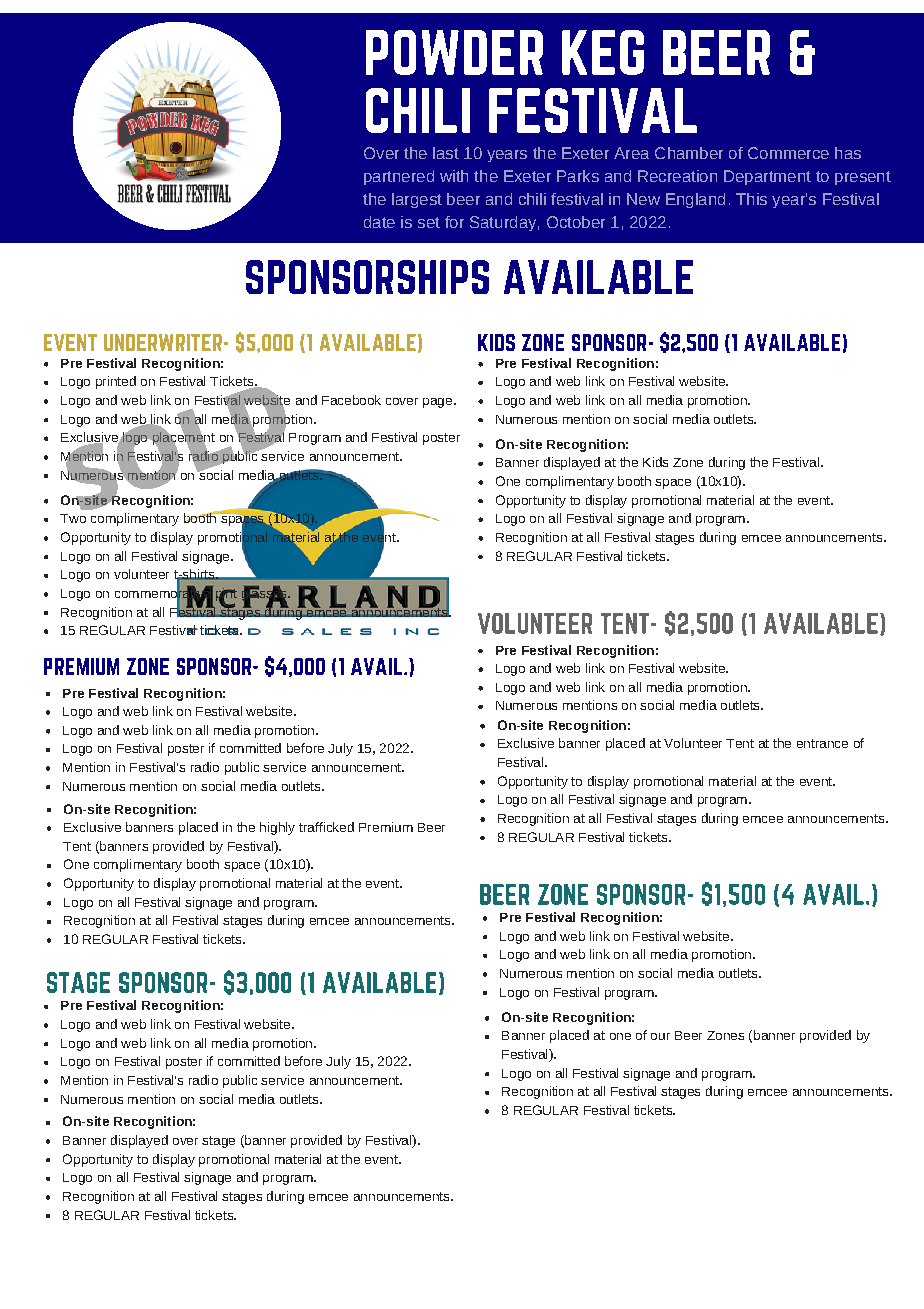 The height and width of the screenshot is (1309, 924). What do you see at coordinates (439, 403) in the screenshot?
I see `page` at bounding box center [439, 403].
